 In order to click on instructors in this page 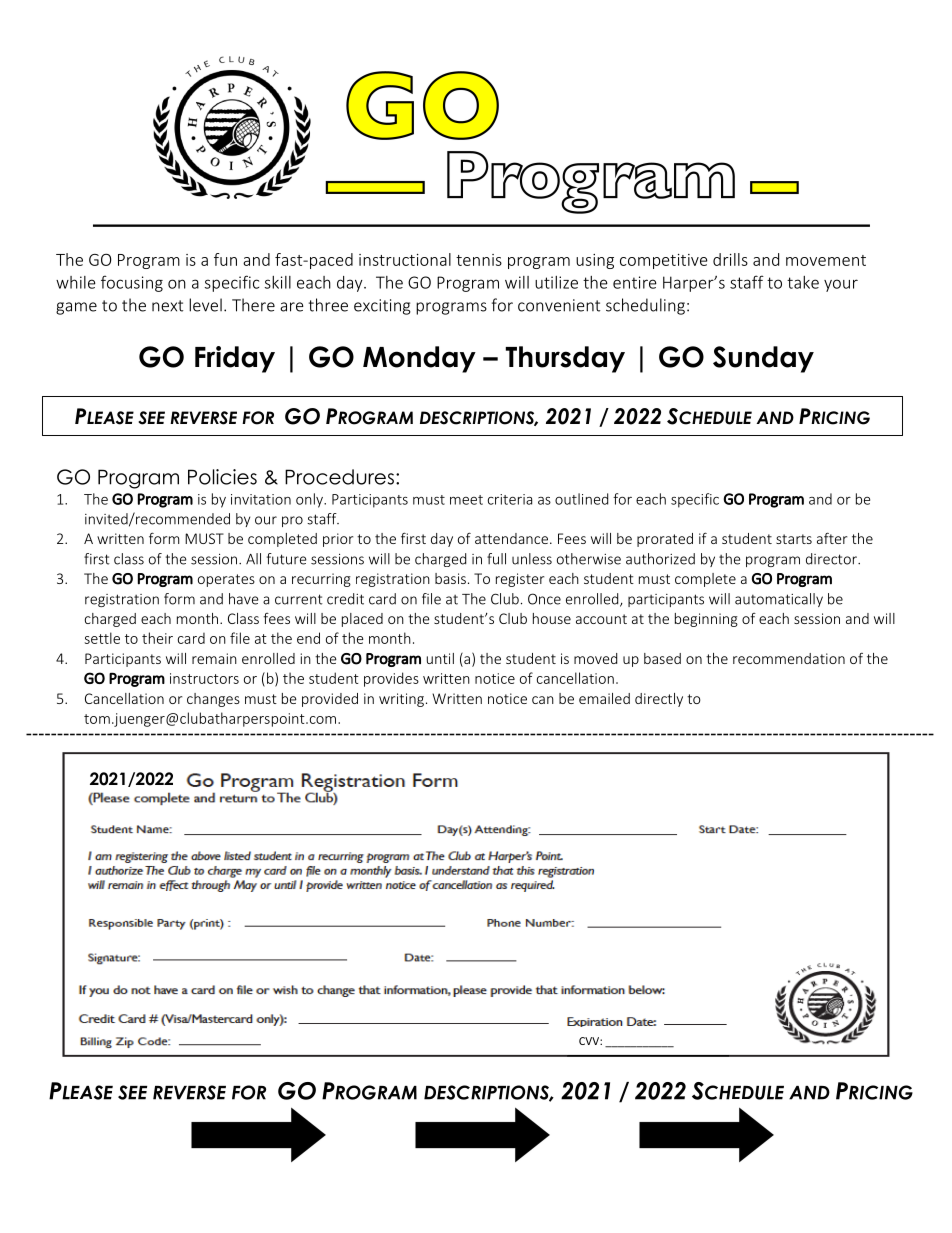, I will do `click(204, 678)`.
